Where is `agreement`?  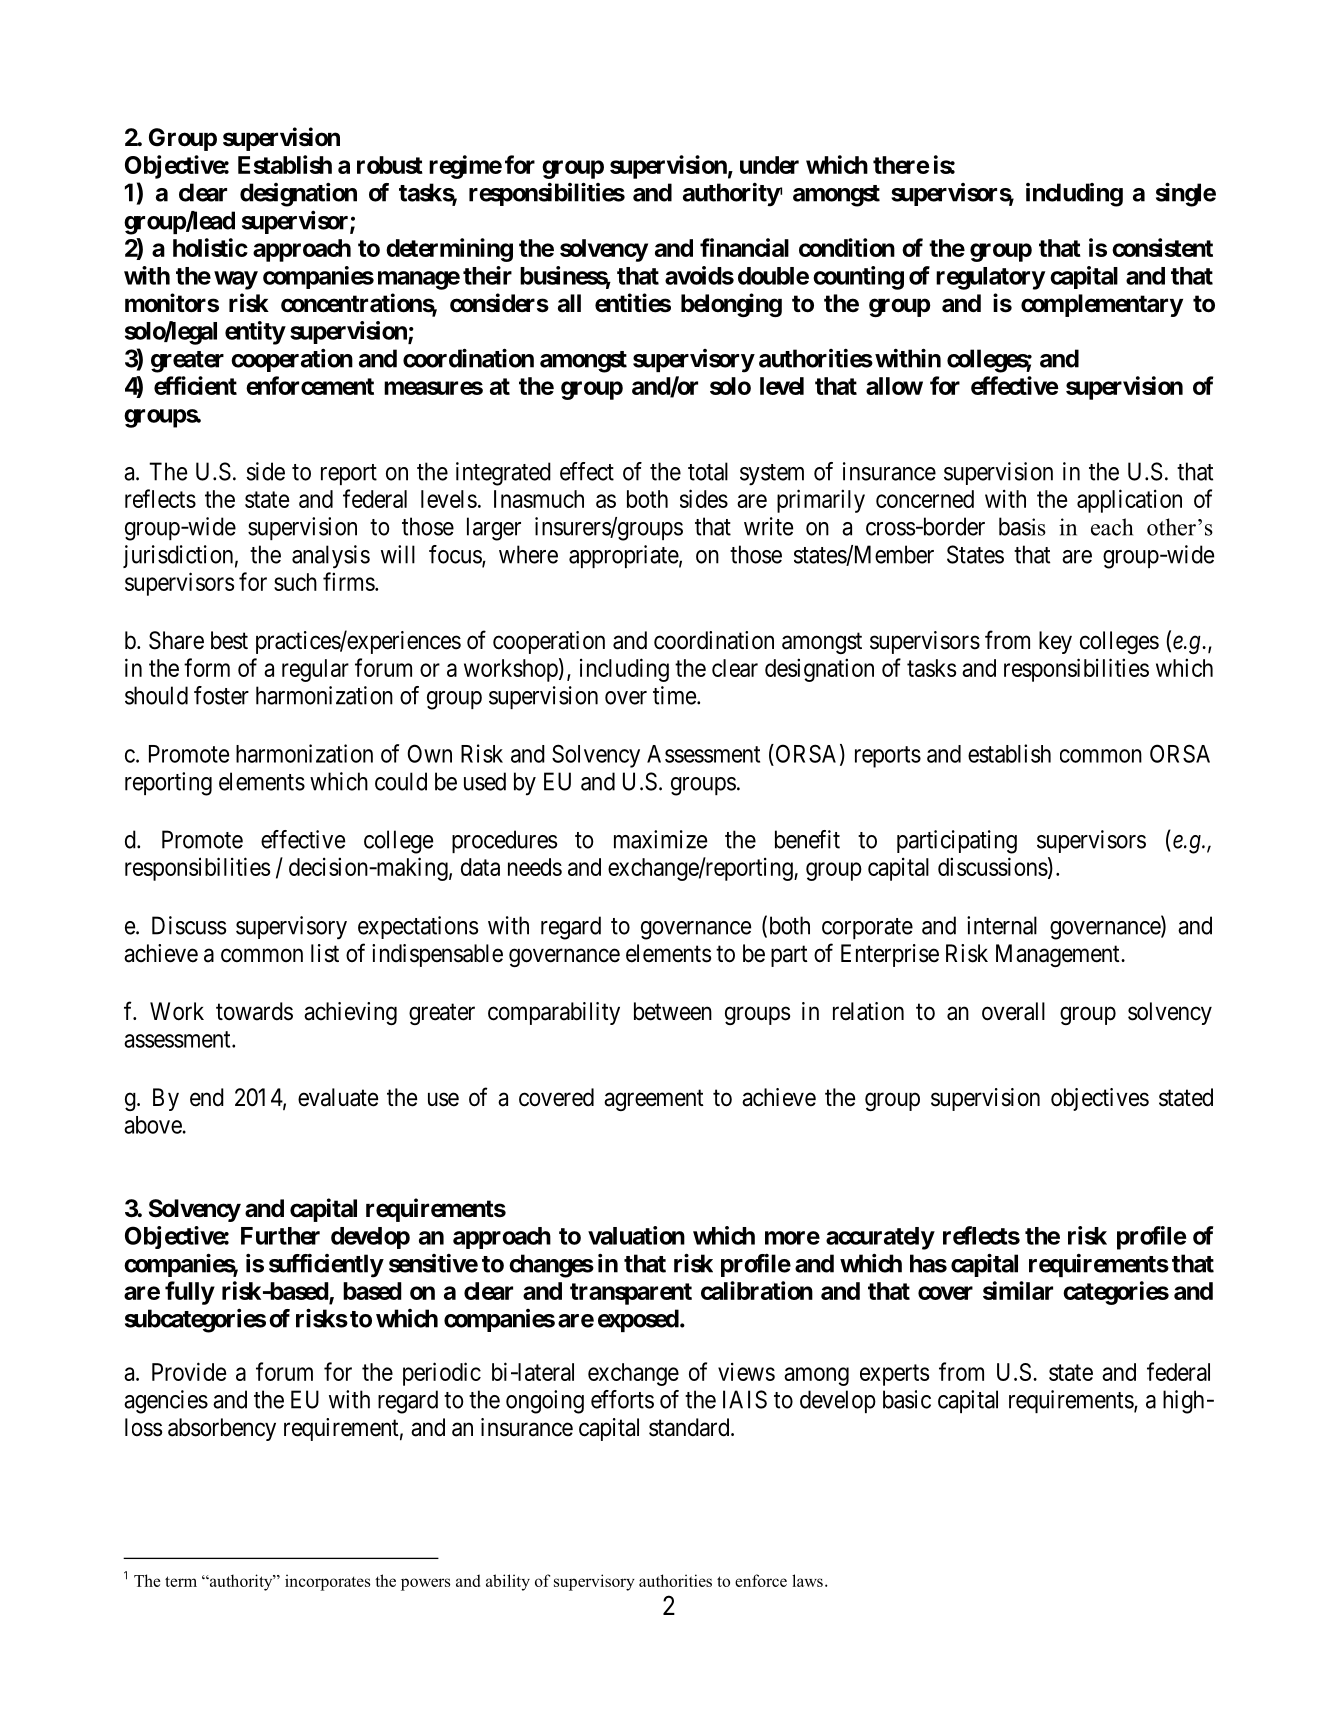
agreement is located at coordinates (654, 1100).
